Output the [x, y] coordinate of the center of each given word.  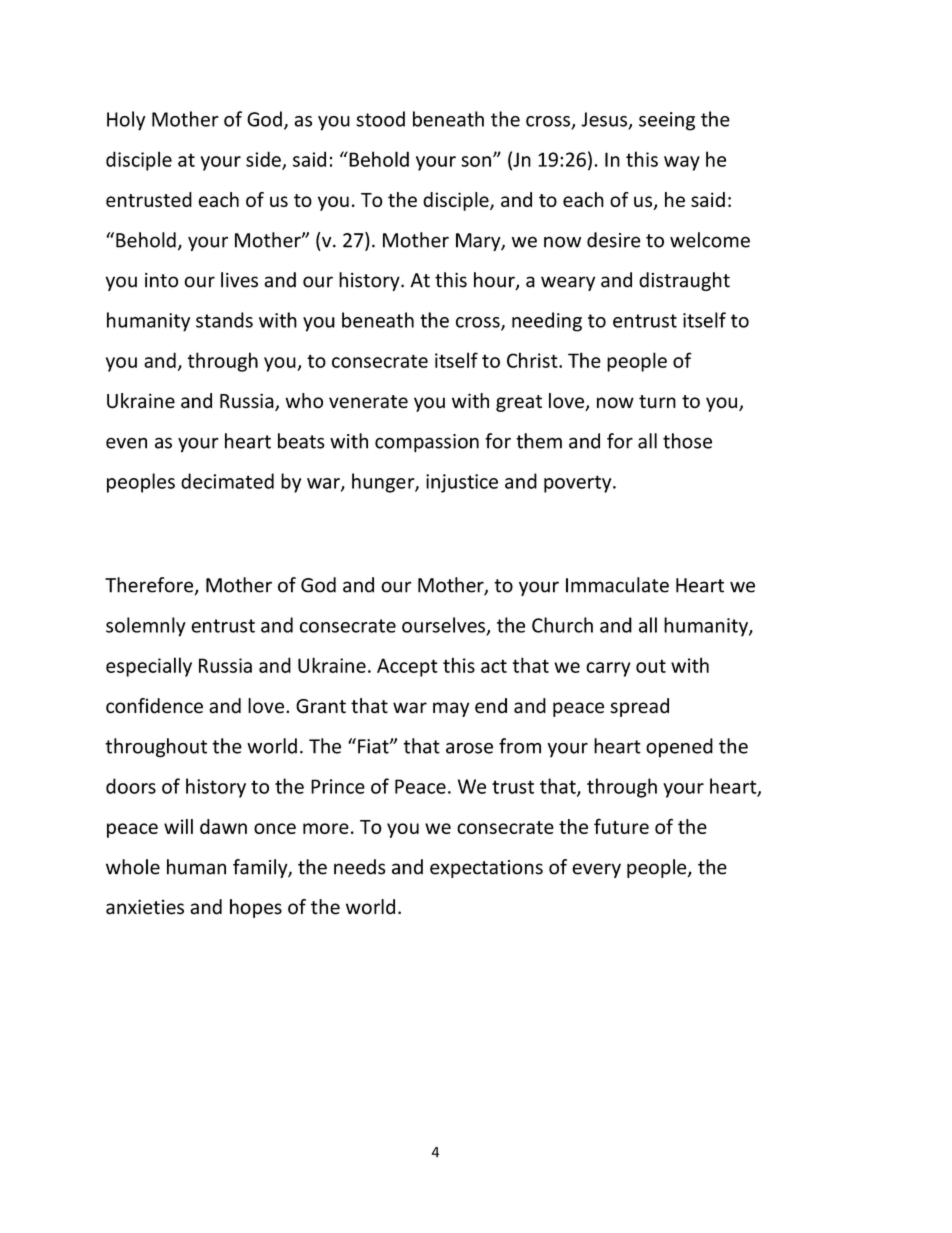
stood [380, 119]
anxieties [145, 907]
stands [224, 320]
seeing [667, 121]
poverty [579, 484]
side [264, 160]
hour [495, 281]
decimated [227, 481]
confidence [154, 706]
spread [639, 707]
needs [360, 867]
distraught [684, 281]
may [451, 709]
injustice [462, 483]
